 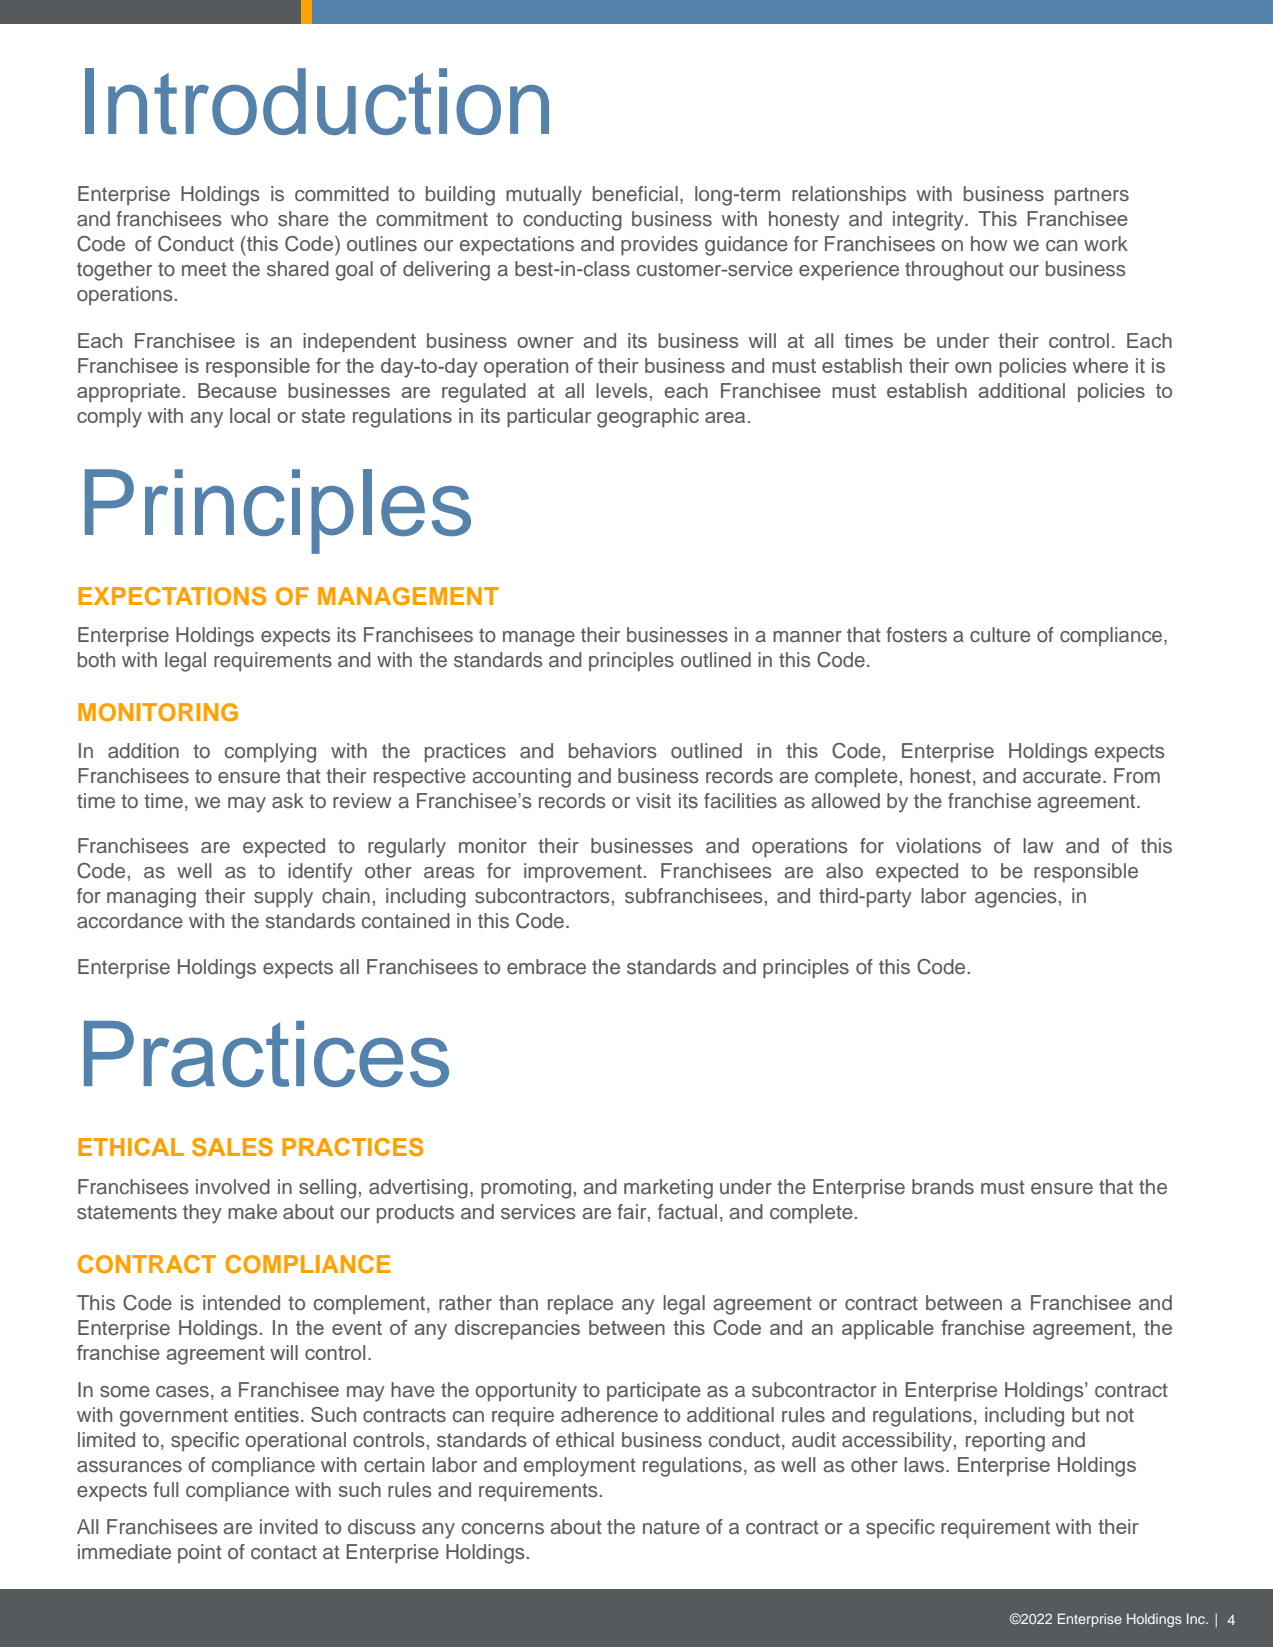 What do you see at coordinates (1100, 365) in the screenshot?
I see `where` at bounding box center [1100, 365].
